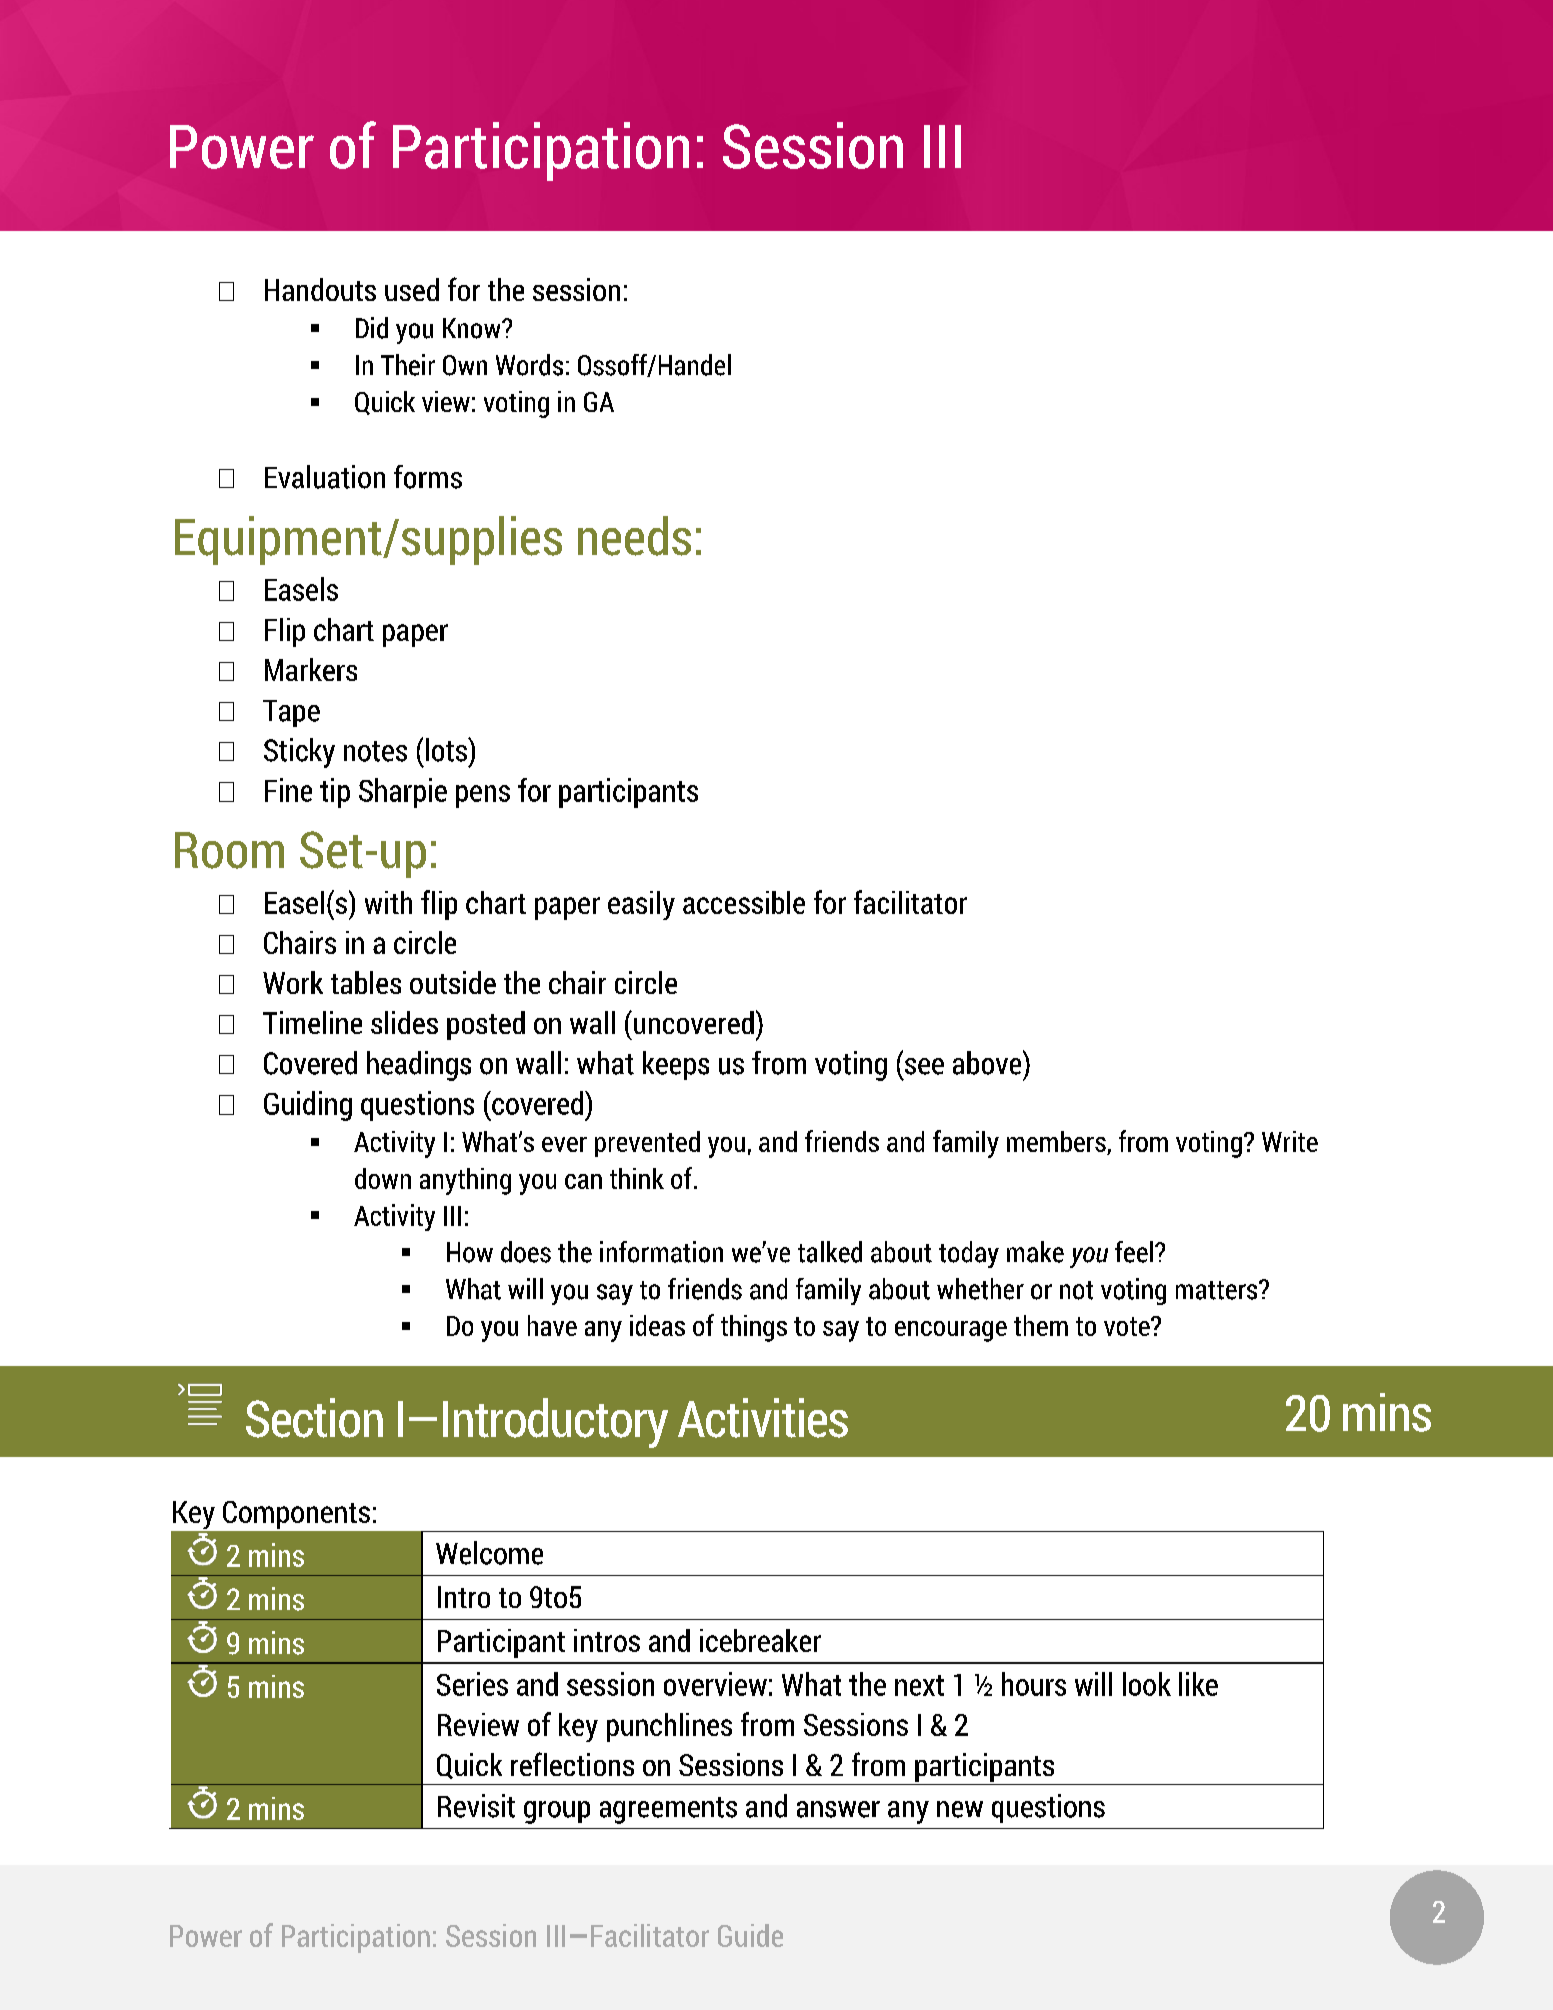 The image size is (1553, 2010). I want to click on Section, so click(314, 1418).
